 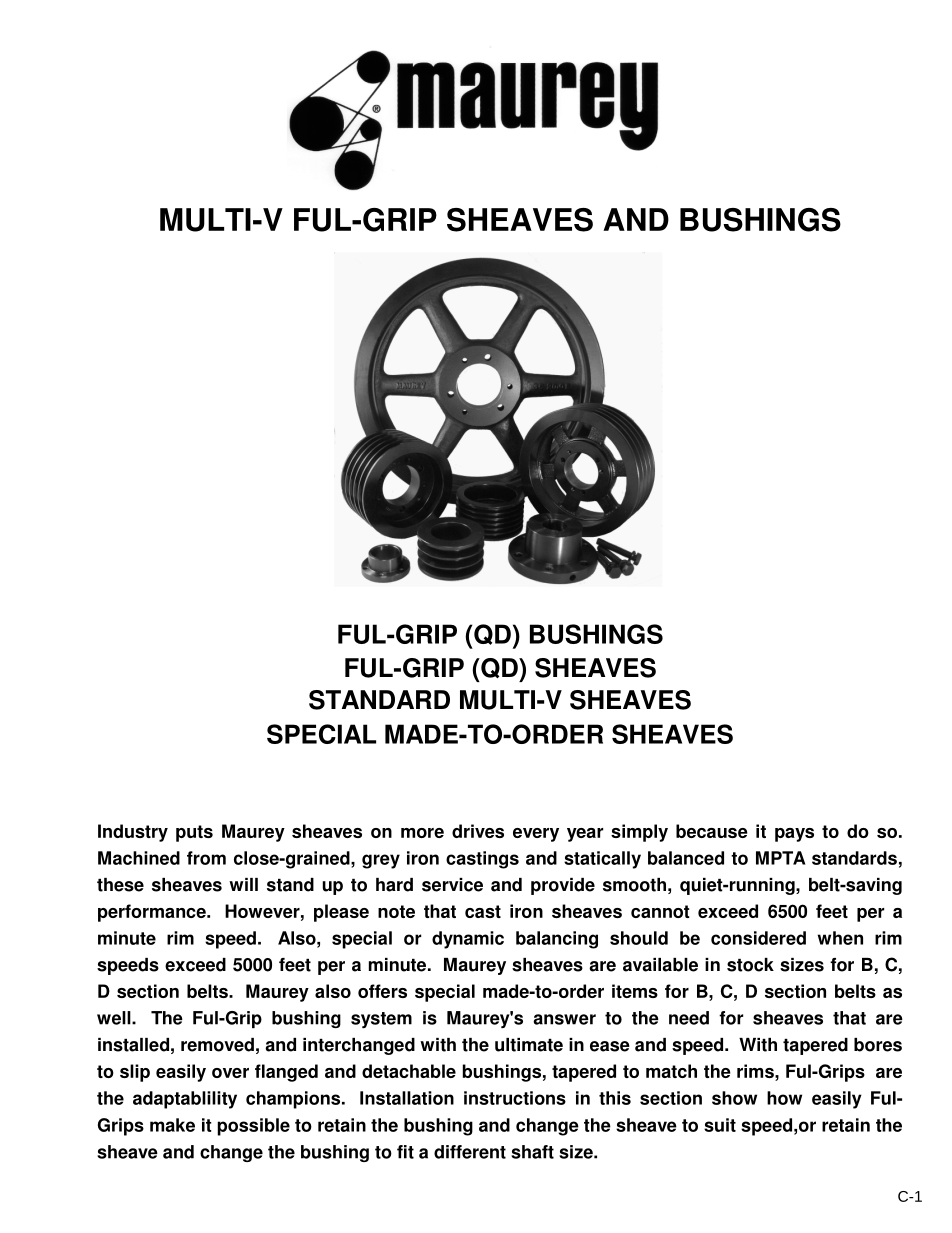 I want to click on suit, so click(x=720, y=1125).
